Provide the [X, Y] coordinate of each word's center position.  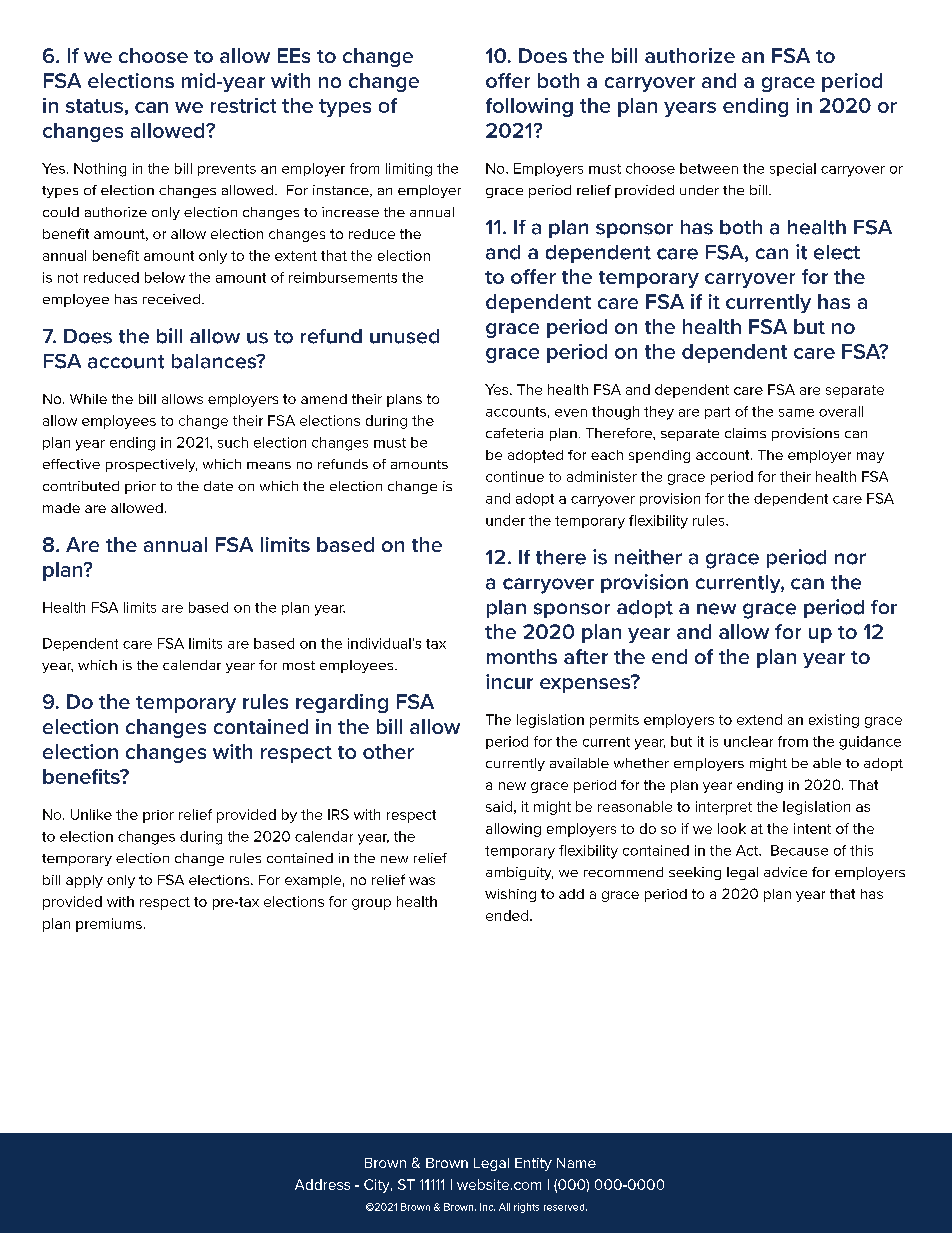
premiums [109, 925]
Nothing [100, 170]
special [793, 169]
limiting [409, 170]
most [299, 665]
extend [759, 719]
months [522, 656]
